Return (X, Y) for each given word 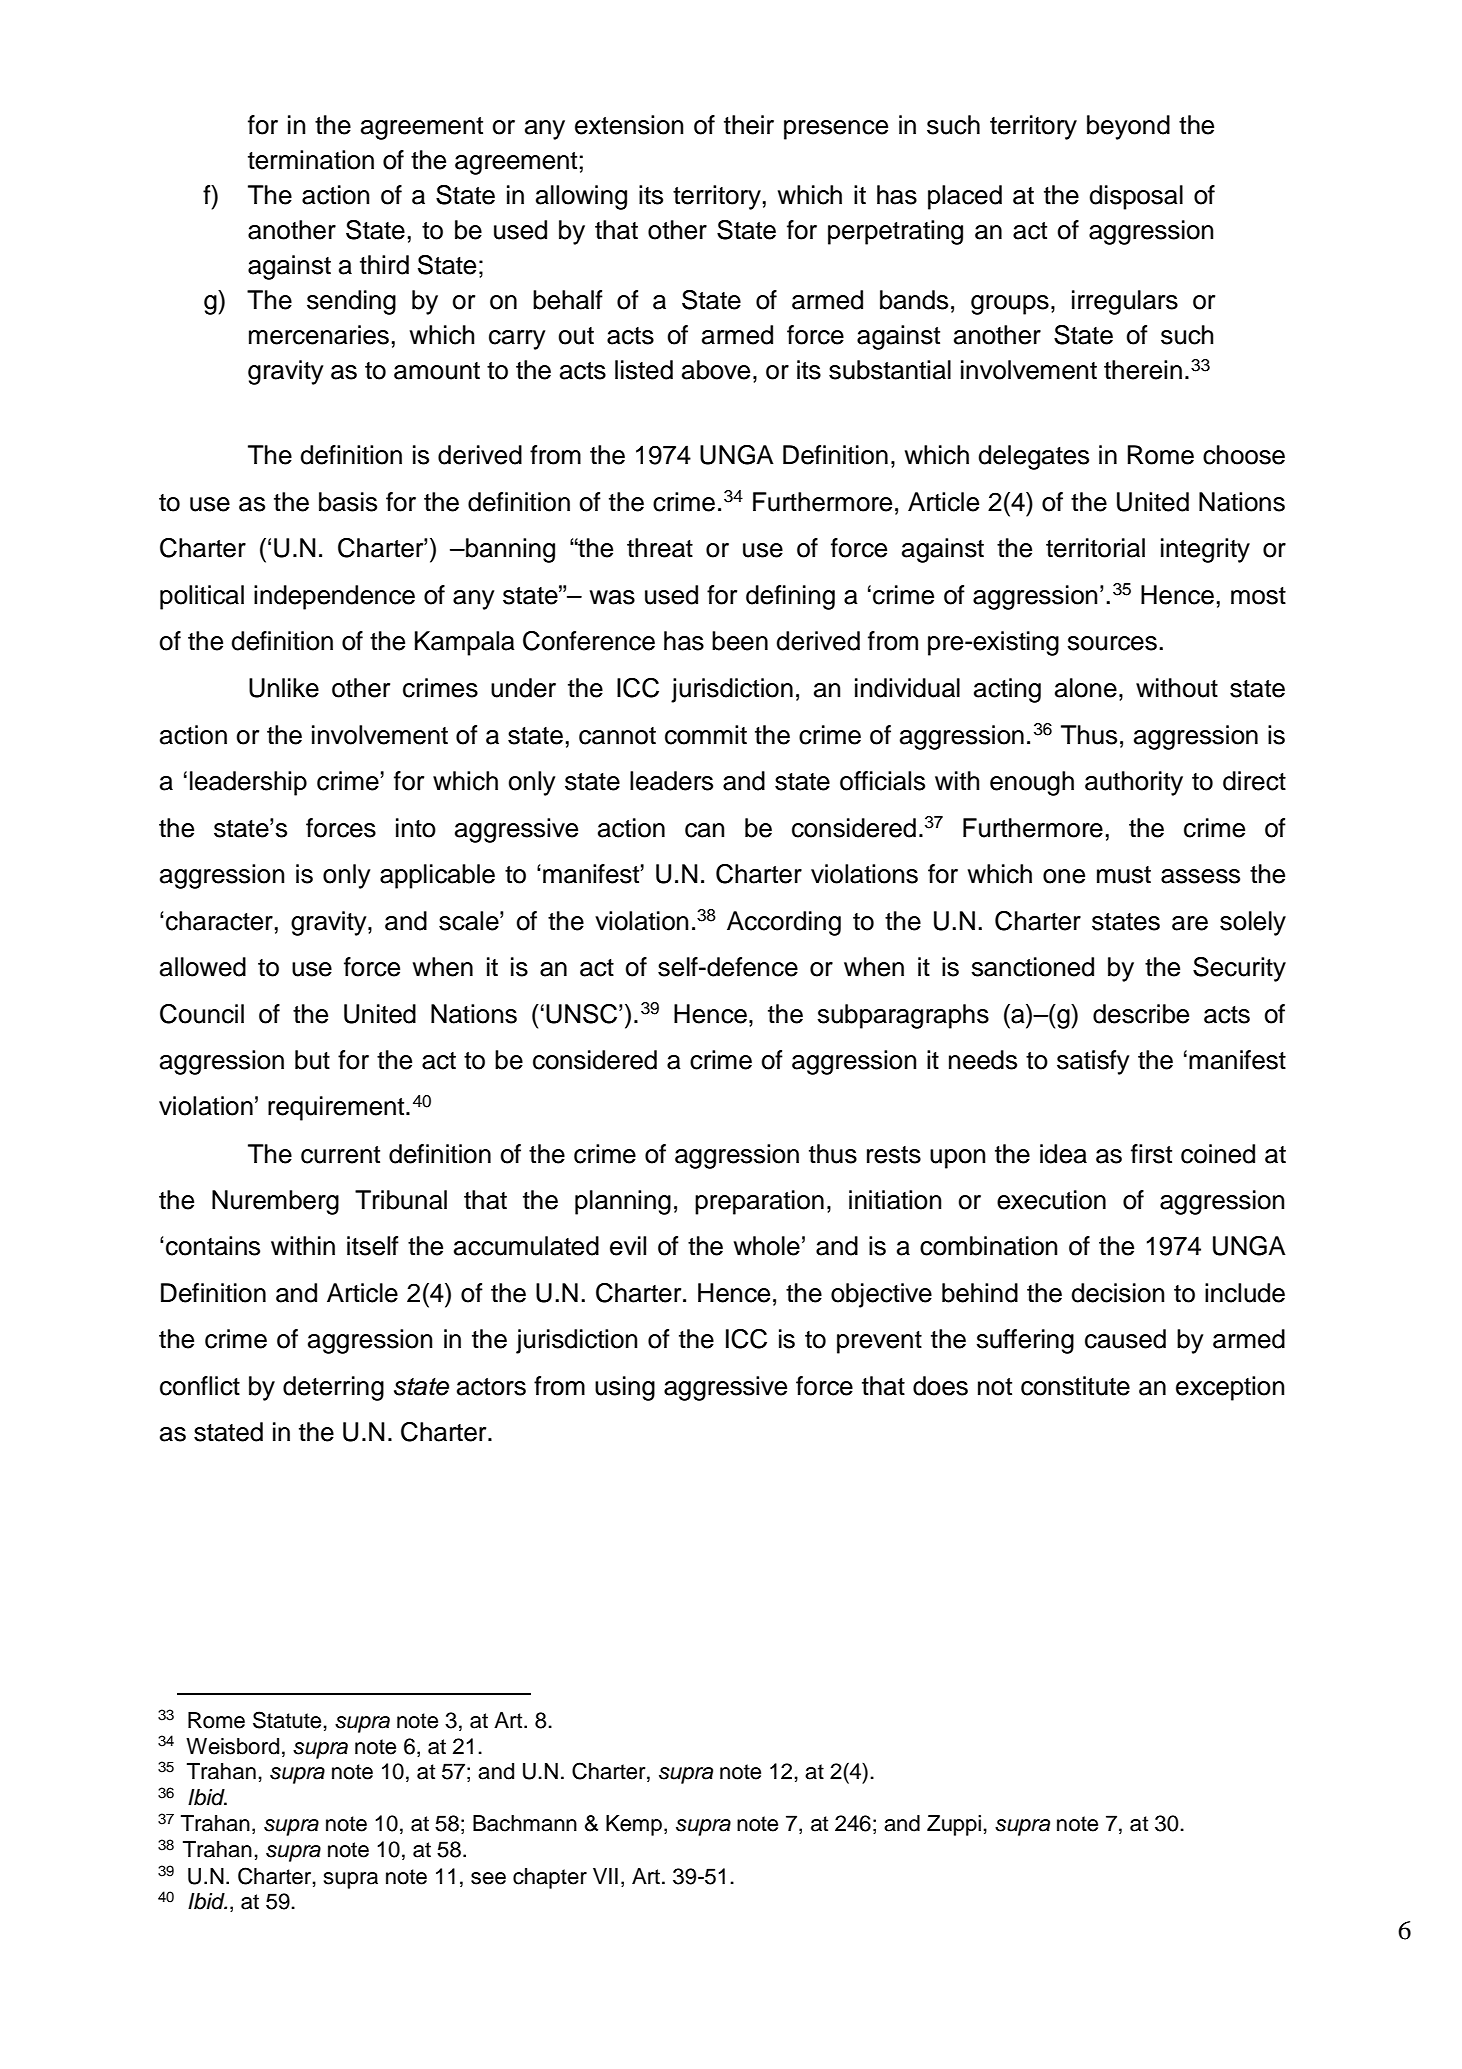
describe (1141, 1014)
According (784, 923)
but (312, 1060)
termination (311, 160)
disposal (1136, 197)
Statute (287, 1720)
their (749, 125)
